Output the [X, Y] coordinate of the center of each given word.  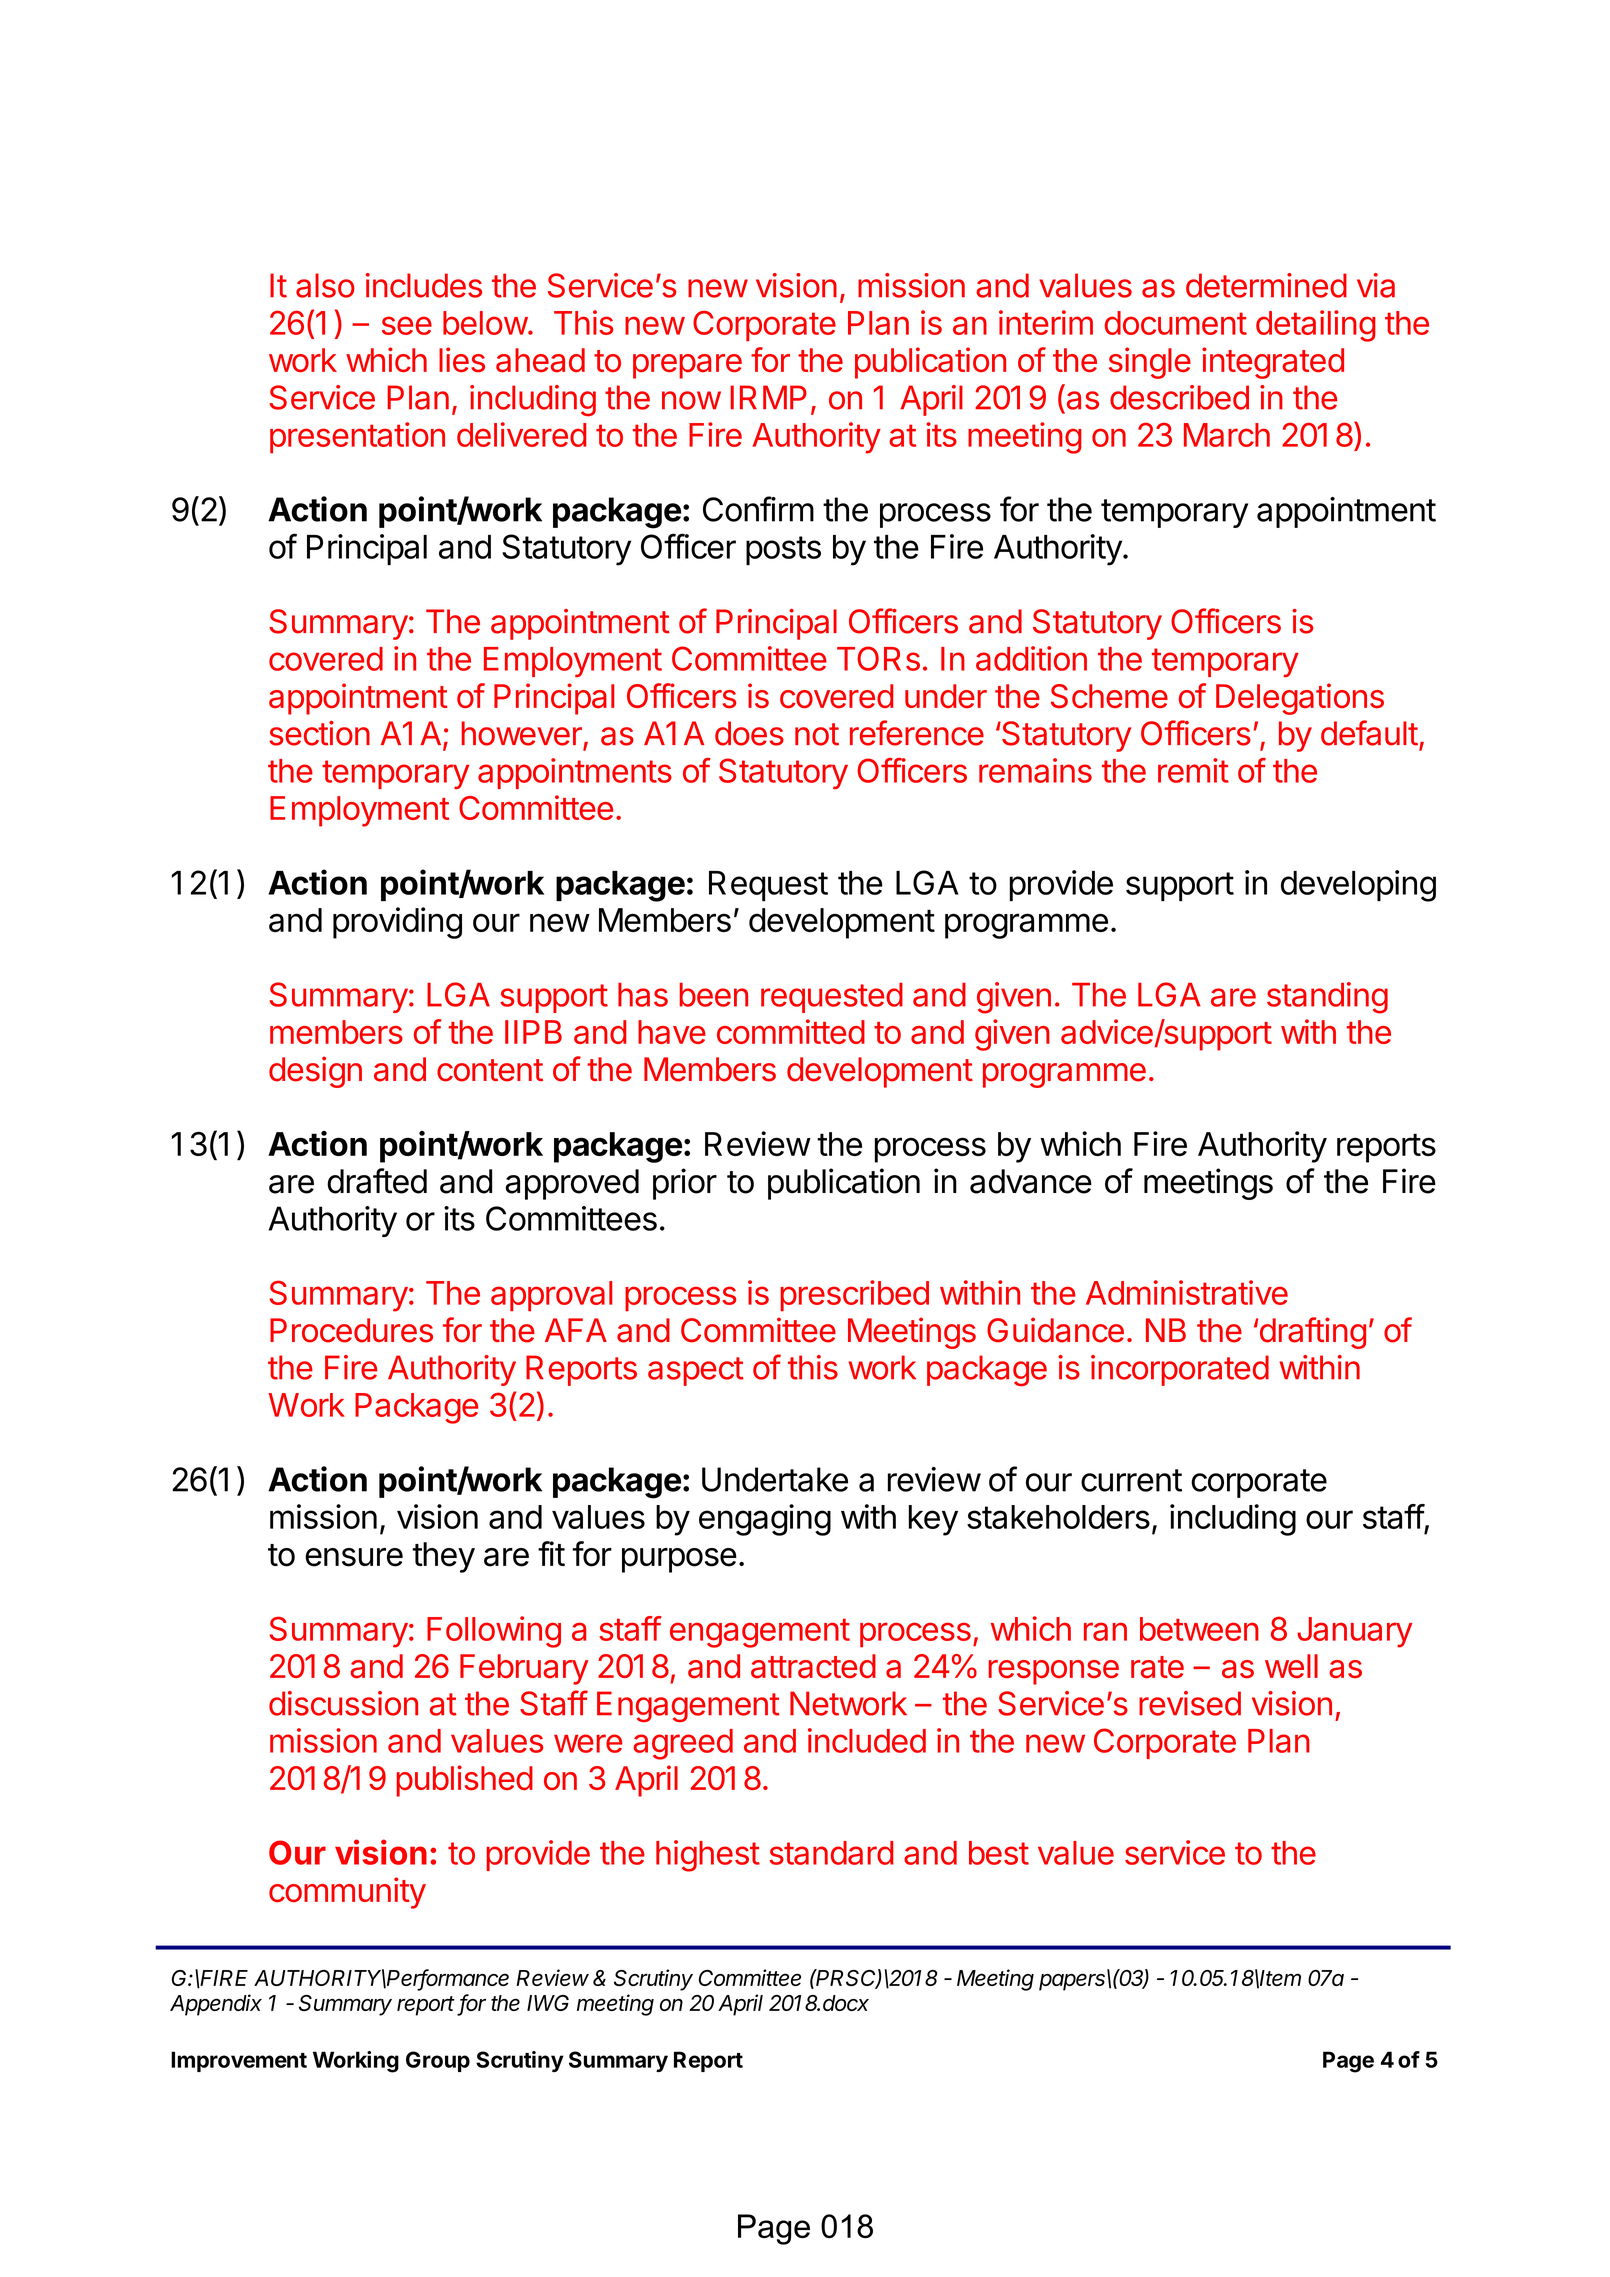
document [1176, 323]
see [407, 325]
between [1199, 1629]
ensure [354, 1557]
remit [1193, 770]
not [817, 734]
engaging [765, 1520]
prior [685, 1184]
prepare [687, 366]
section [319, 733]
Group [438, 2061]
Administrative [1187, 1292]
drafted [377, 1181]
